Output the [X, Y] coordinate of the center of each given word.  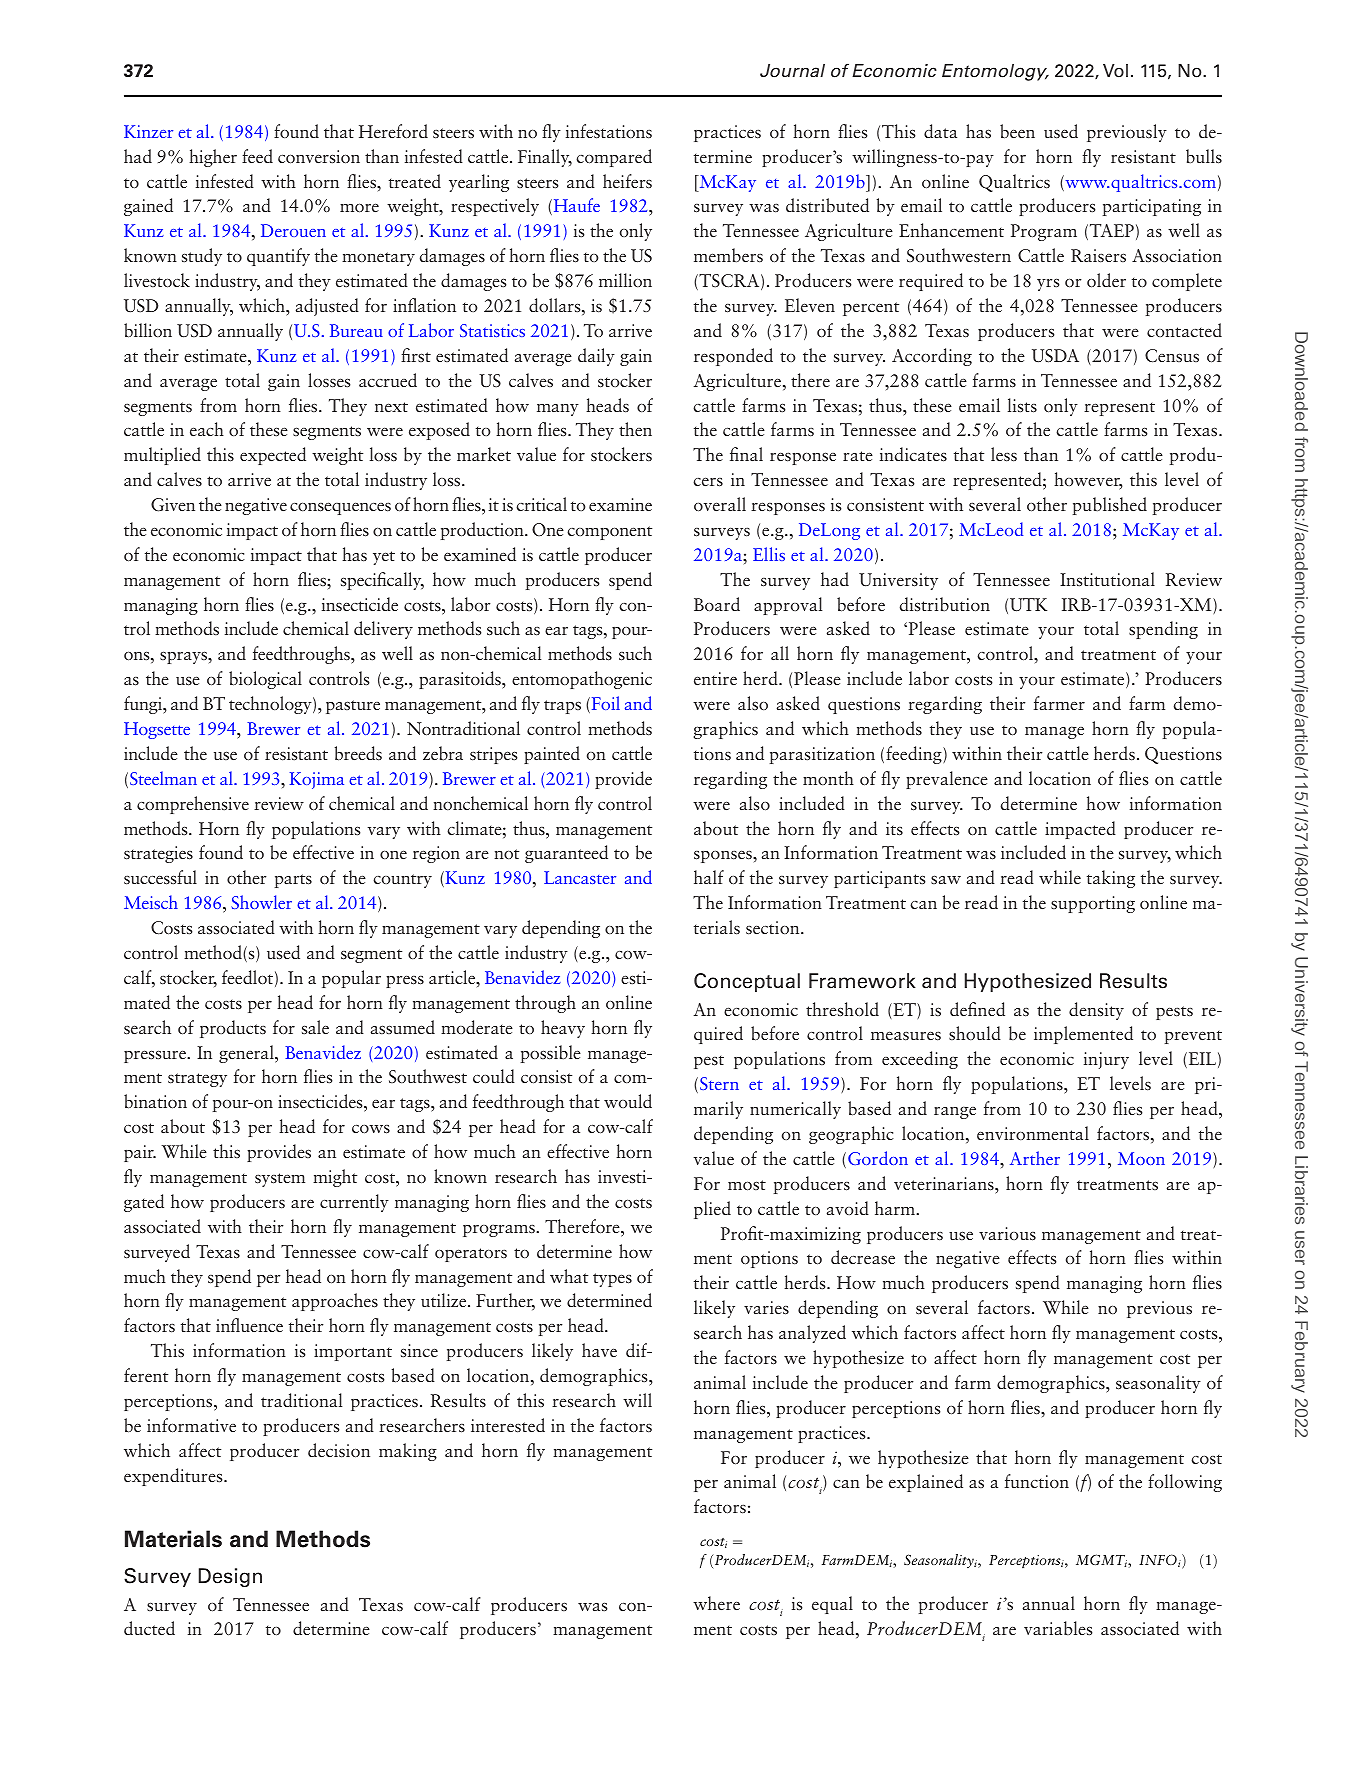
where [716, 1603]
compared [614, 158]
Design [230, 1577]
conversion [319, 156]
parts [293, 881]
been [1017, 131]
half [709, 877]
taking [1111, 879]
